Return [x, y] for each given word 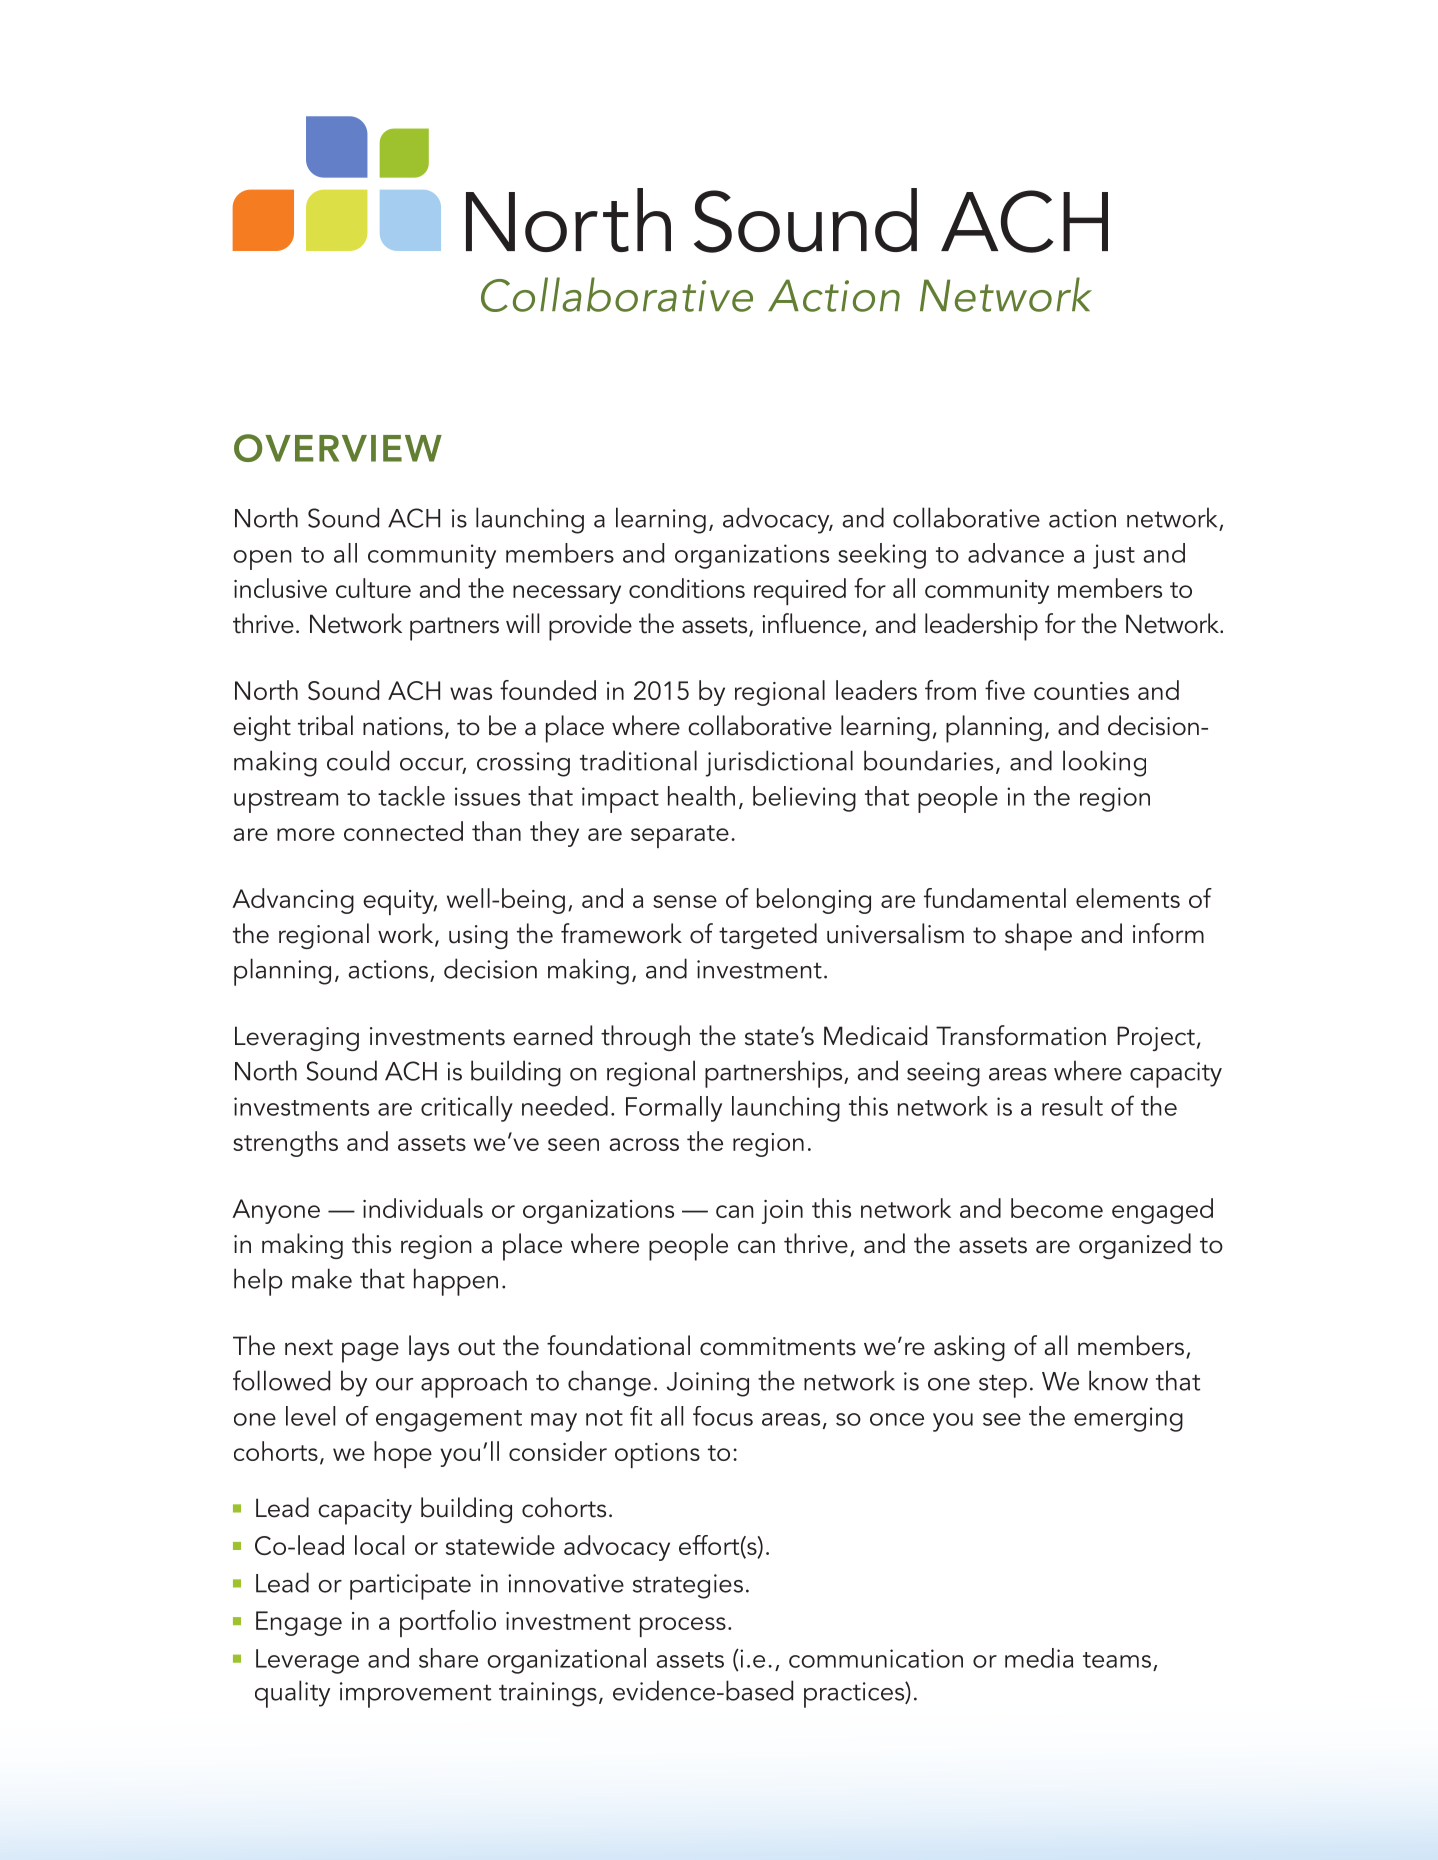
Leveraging [297, 1038]
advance [1016, 553]
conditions [687, 588]
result [1072, 1106]
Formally [674, 1109]
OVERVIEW [338, 448]
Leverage [307, 1661]
